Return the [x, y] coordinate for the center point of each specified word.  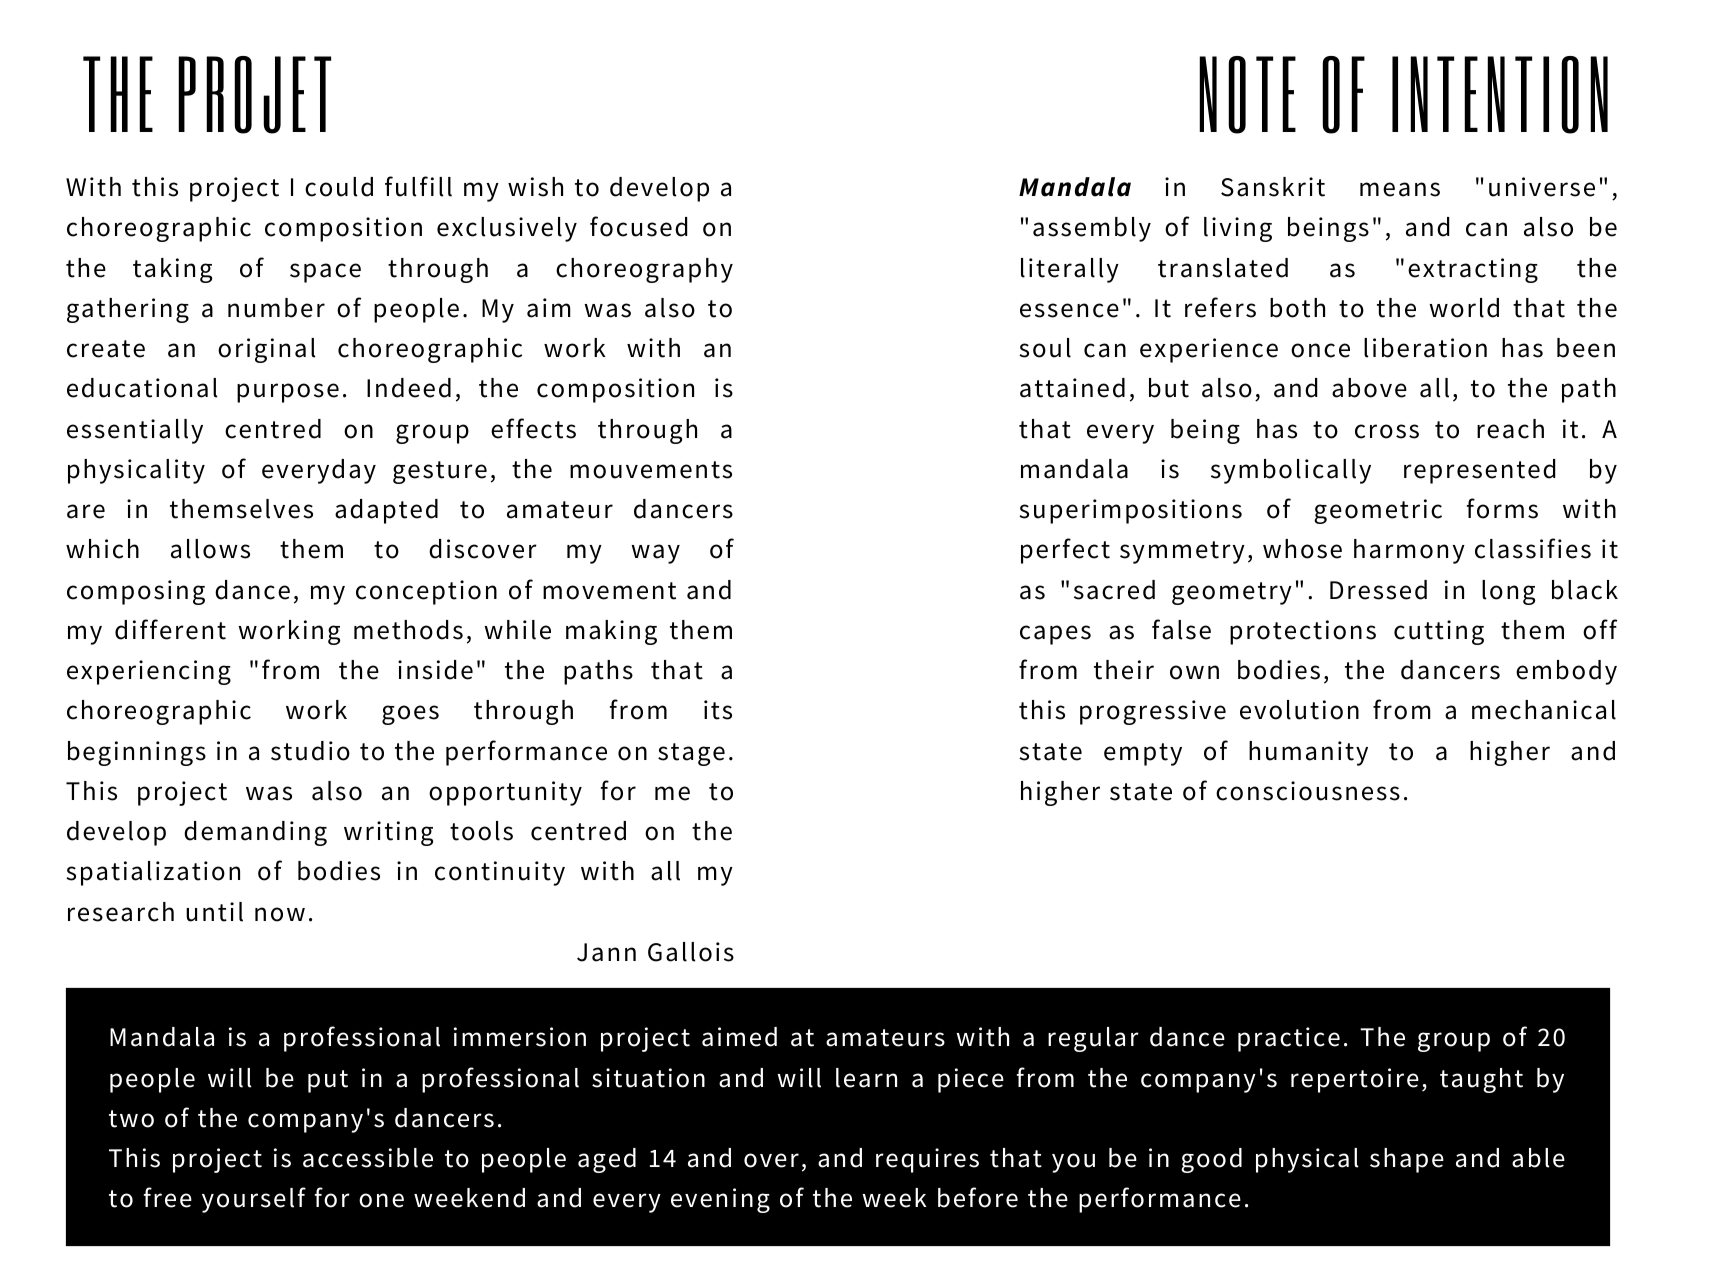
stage [691, 754]
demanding [255, 833]
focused [638, 226]
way [655, 554]
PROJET [254, 95]
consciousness [1308, 791]
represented [1479, 471]
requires [927, 1160]
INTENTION [1500, 95]
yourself [254, 1200]
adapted [386, 511]
